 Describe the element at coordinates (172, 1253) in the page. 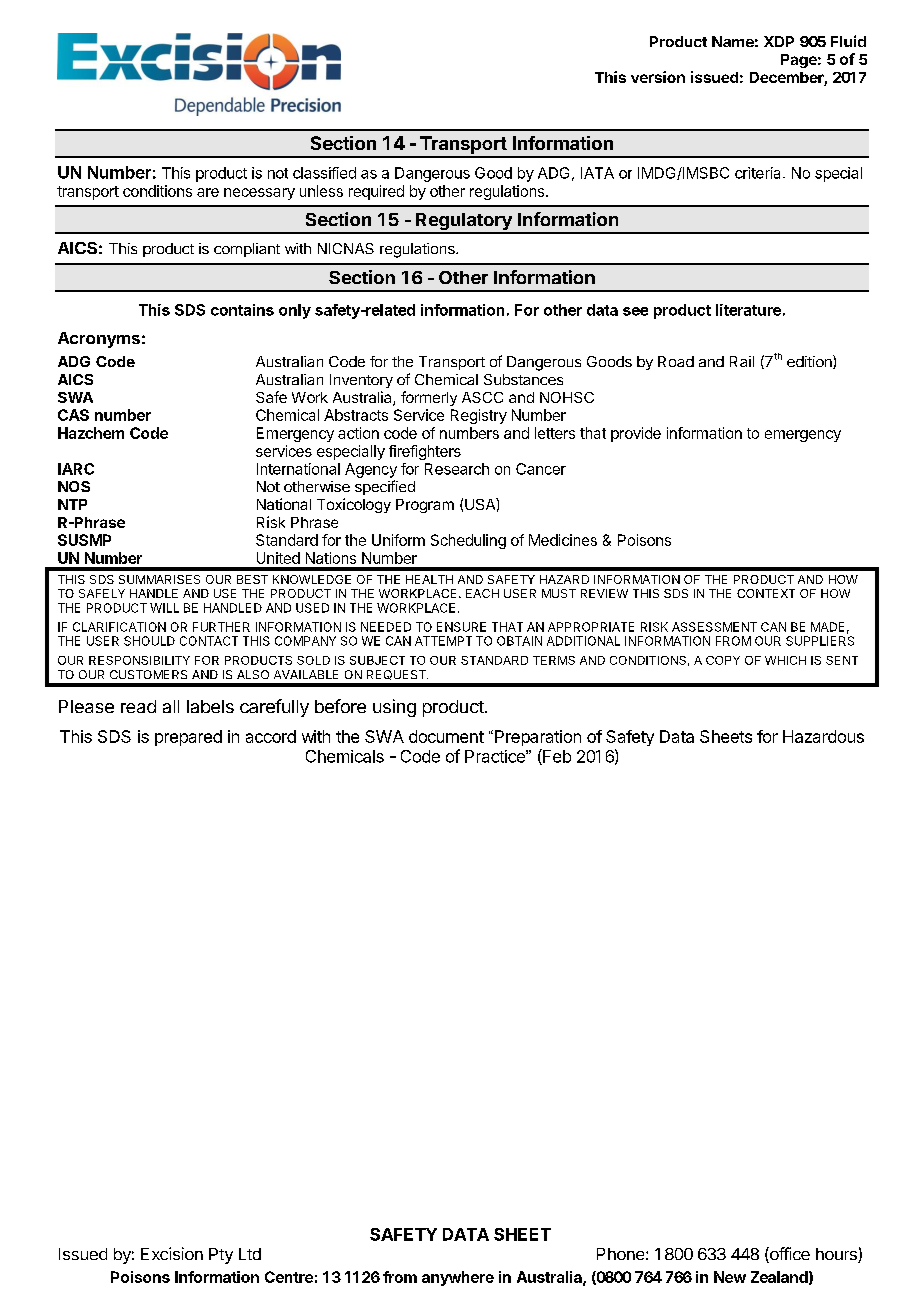

I see `Excision` at that location.
